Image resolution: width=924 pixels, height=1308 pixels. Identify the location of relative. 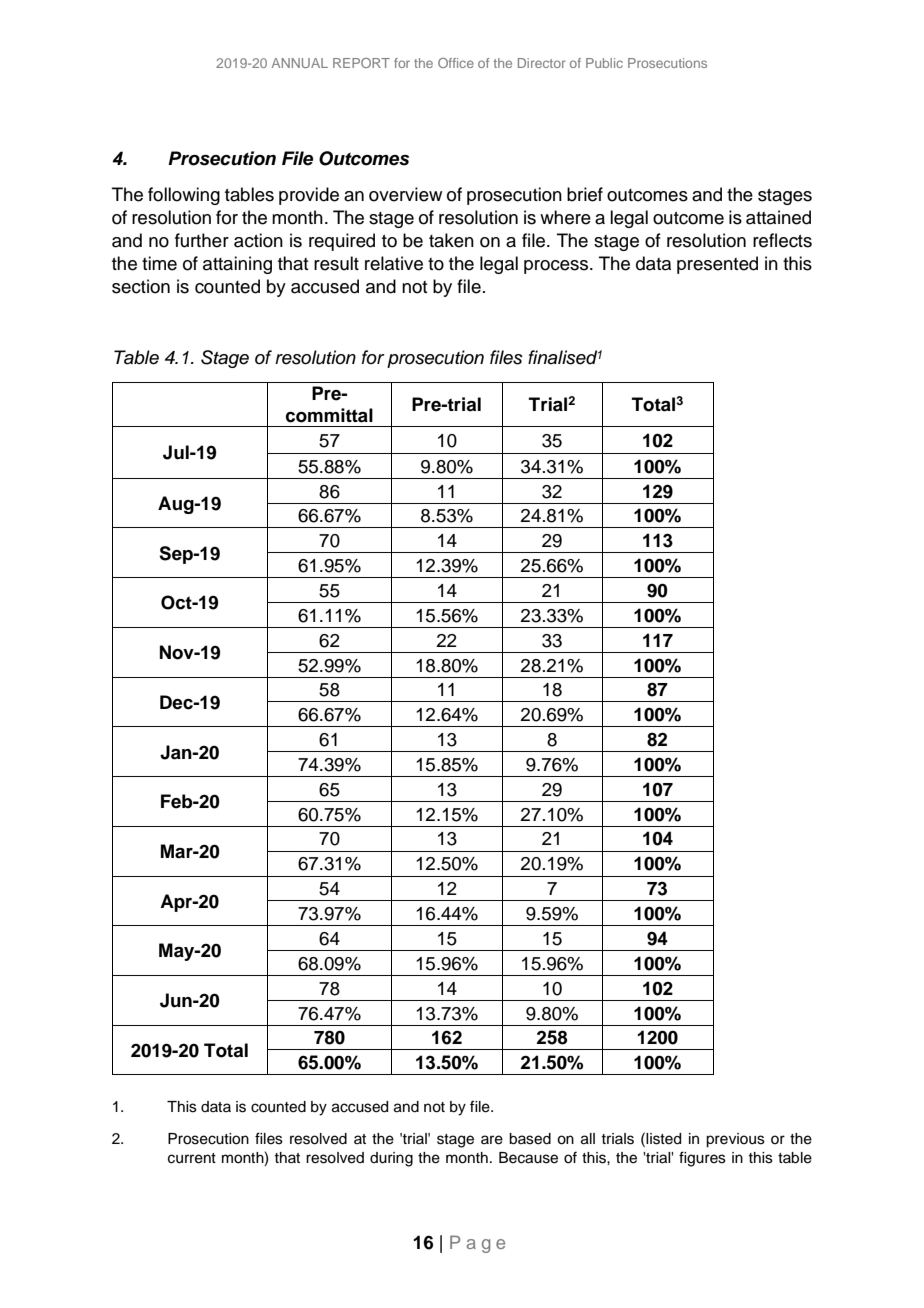
(394, 263).
